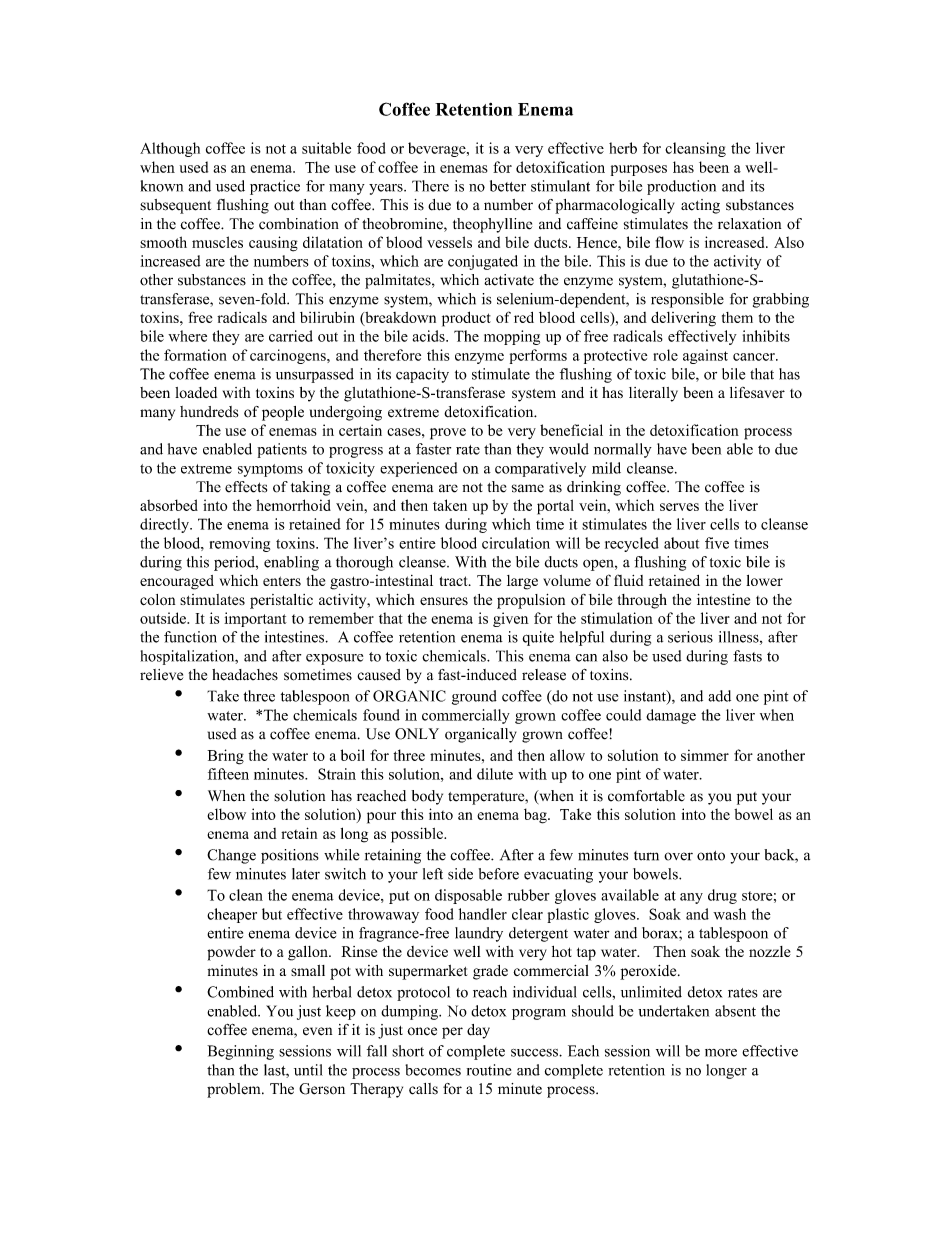  What do you see at coordinates (444, 601) in the image?
I see `ensures` at bounding box center [444, 601].
